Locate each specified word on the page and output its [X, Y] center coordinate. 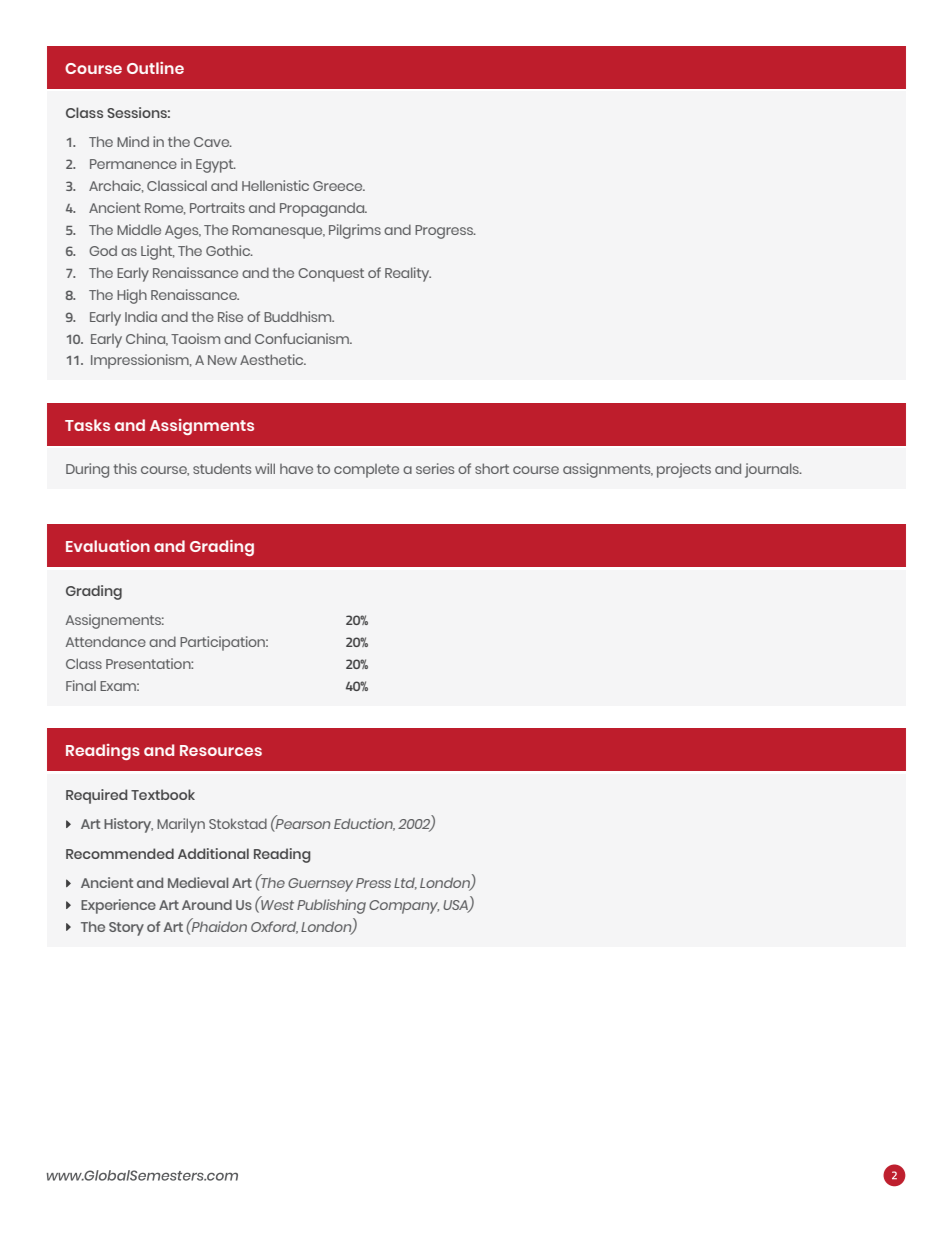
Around [207, 904]
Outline [155, 68]
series [435, 468]
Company [404, 907]
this [125, 468]
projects [684, 470]
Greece [339, 186]
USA [456, 906]
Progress [445, 232]
